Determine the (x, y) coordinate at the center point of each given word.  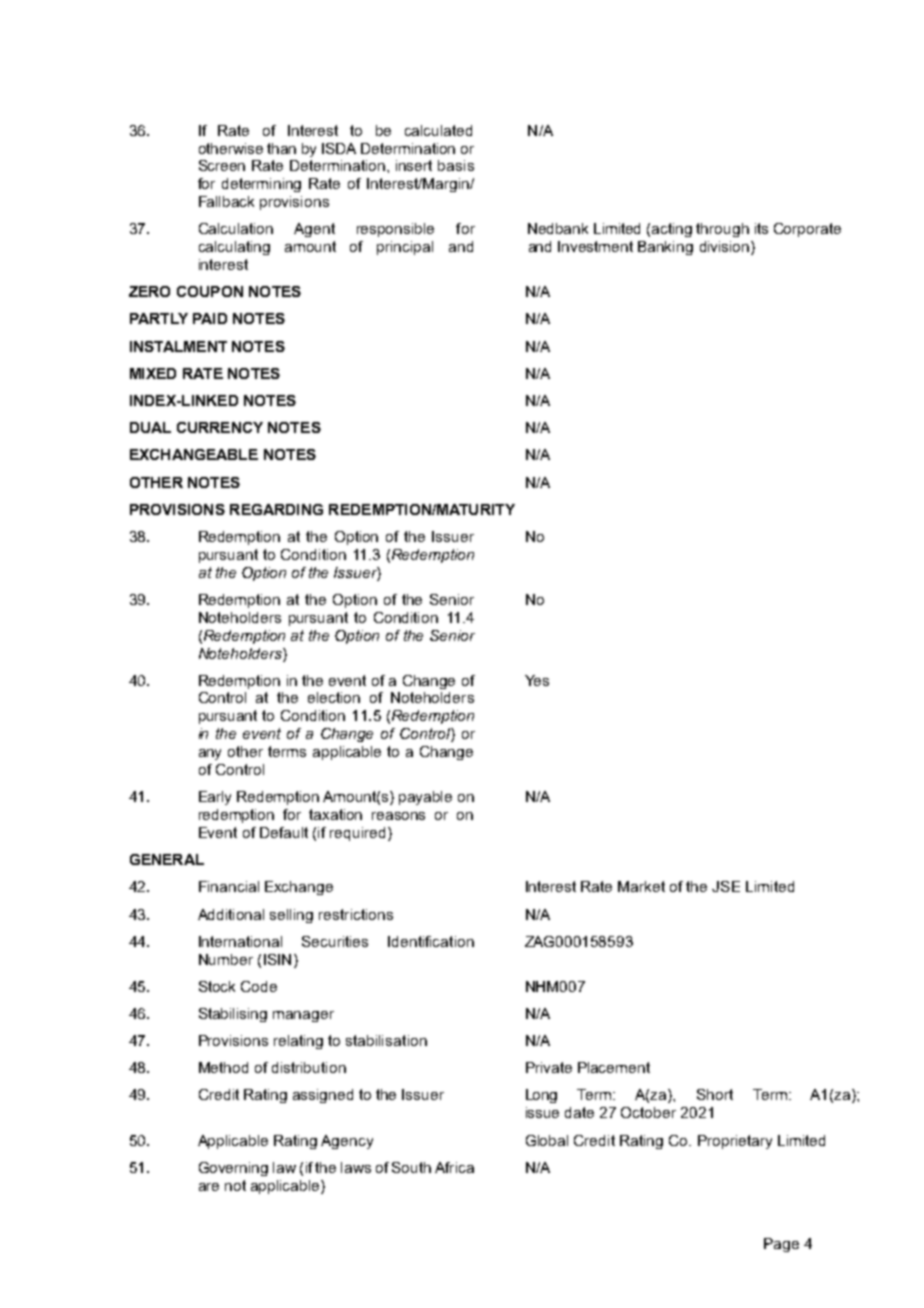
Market (641, 886)
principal (405, 248)
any (210, 754)
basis (456, 165)
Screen (222, 165)
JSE (726, 886)
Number (226, 959)
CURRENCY (220, 427)
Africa (454, 1167)
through (722, 230)
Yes (537, 680)
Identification (431, 941)
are (209, 1187)
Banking (665, 248)
